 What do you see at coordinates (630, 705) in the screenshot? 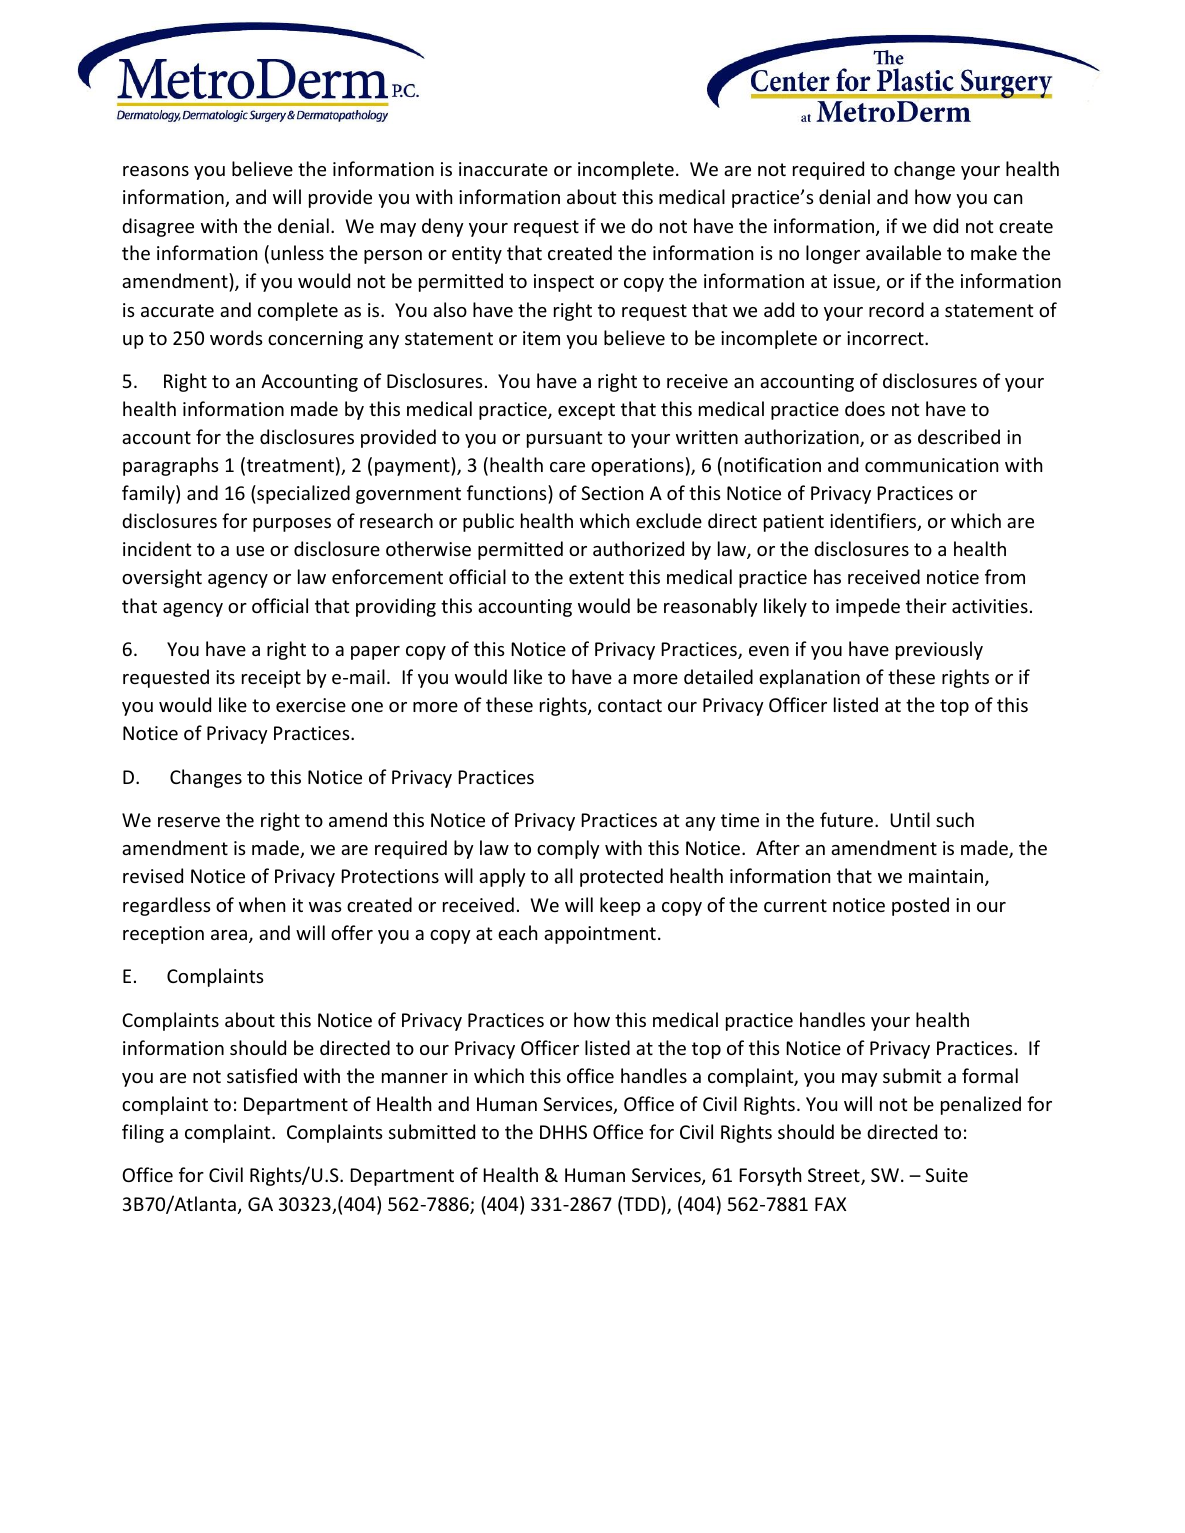
I see `contact` at bounding box center [630, 705].
